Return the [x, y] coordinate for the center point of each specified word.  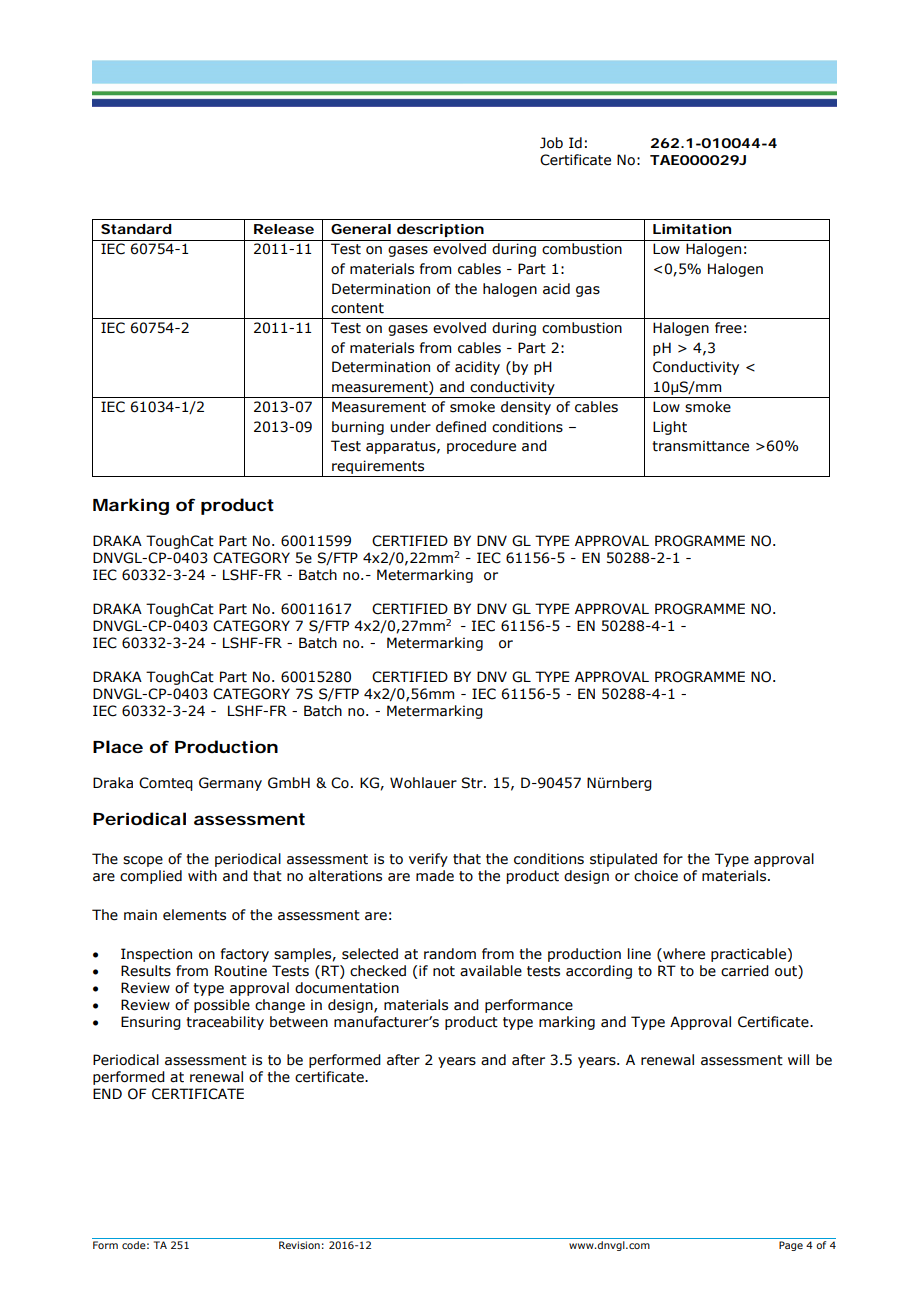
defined [461, 427]
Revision [299, 1245]
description [440, 230]
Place [118, 746]
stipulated [623, 860]
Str [473, 783]
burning [358, 428]
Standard [136, 229]
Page [791, 1246]
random [450, 954]
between [299, 1022]
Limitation [692, 229]
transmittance [700, 446]
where [683, 954]
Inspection [156, 955]
